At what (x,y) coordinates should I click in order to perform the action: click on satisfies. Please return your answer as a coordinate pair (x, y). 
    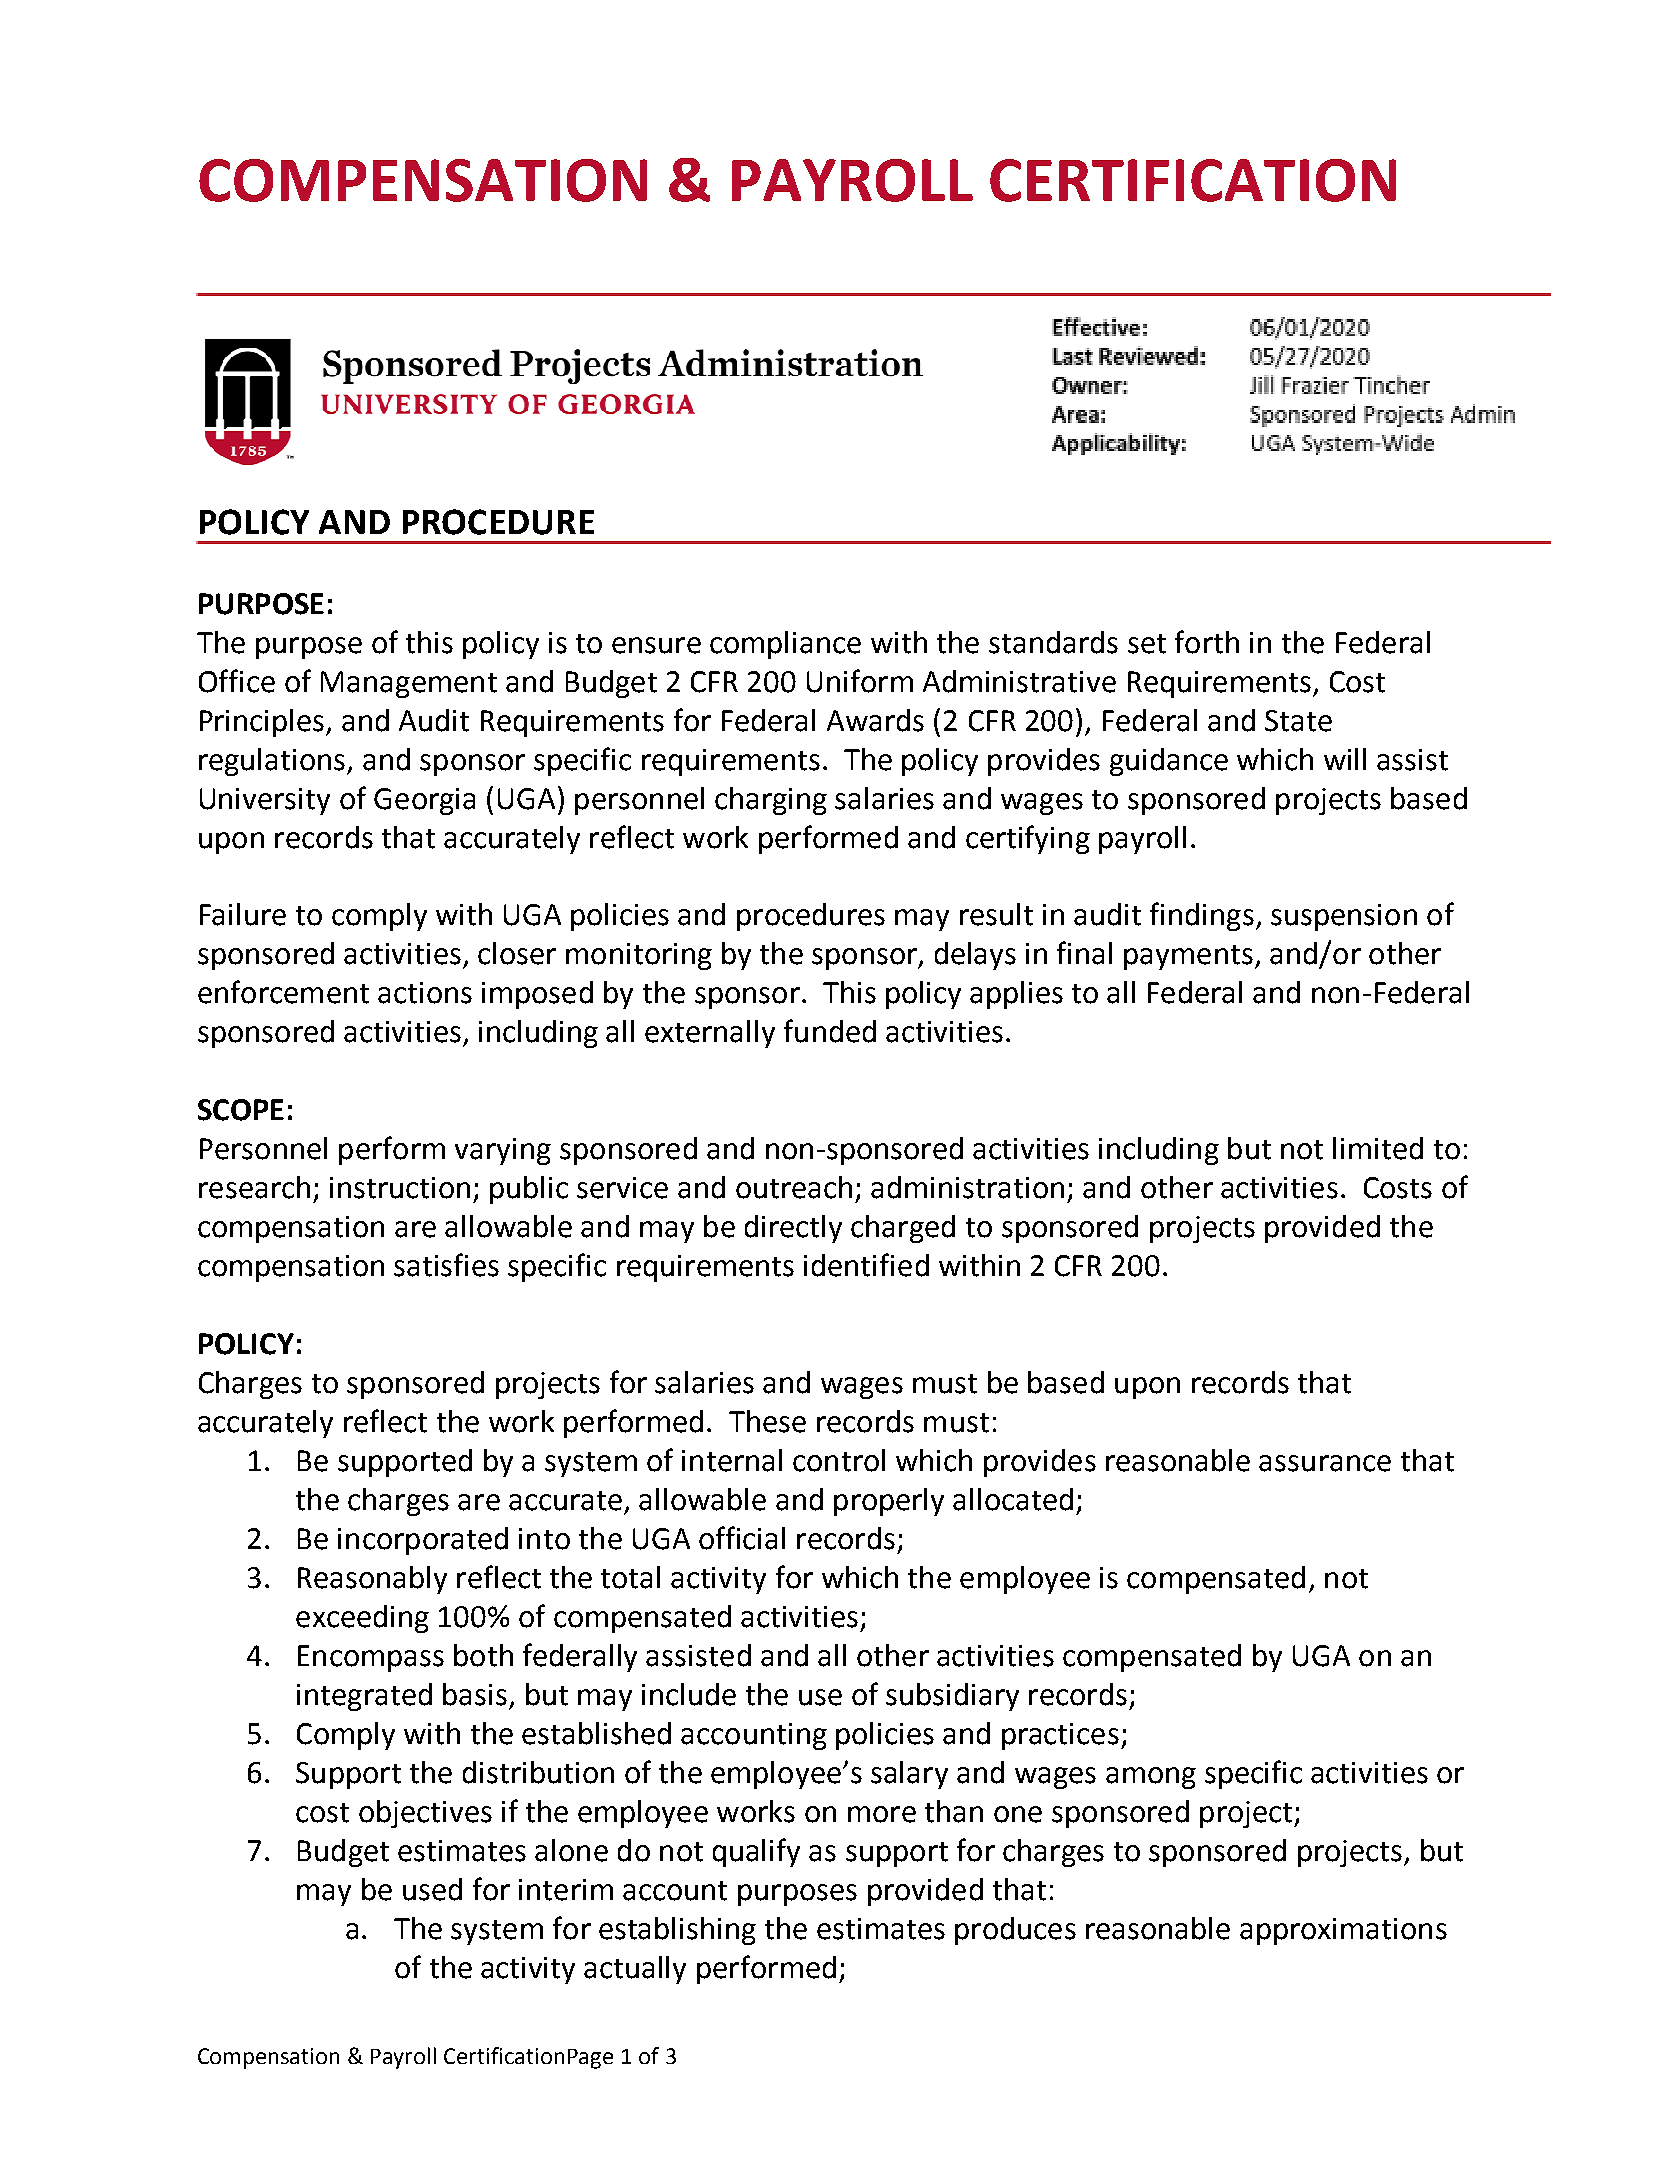
    Looking at the image, I should click on (446, 1265).
